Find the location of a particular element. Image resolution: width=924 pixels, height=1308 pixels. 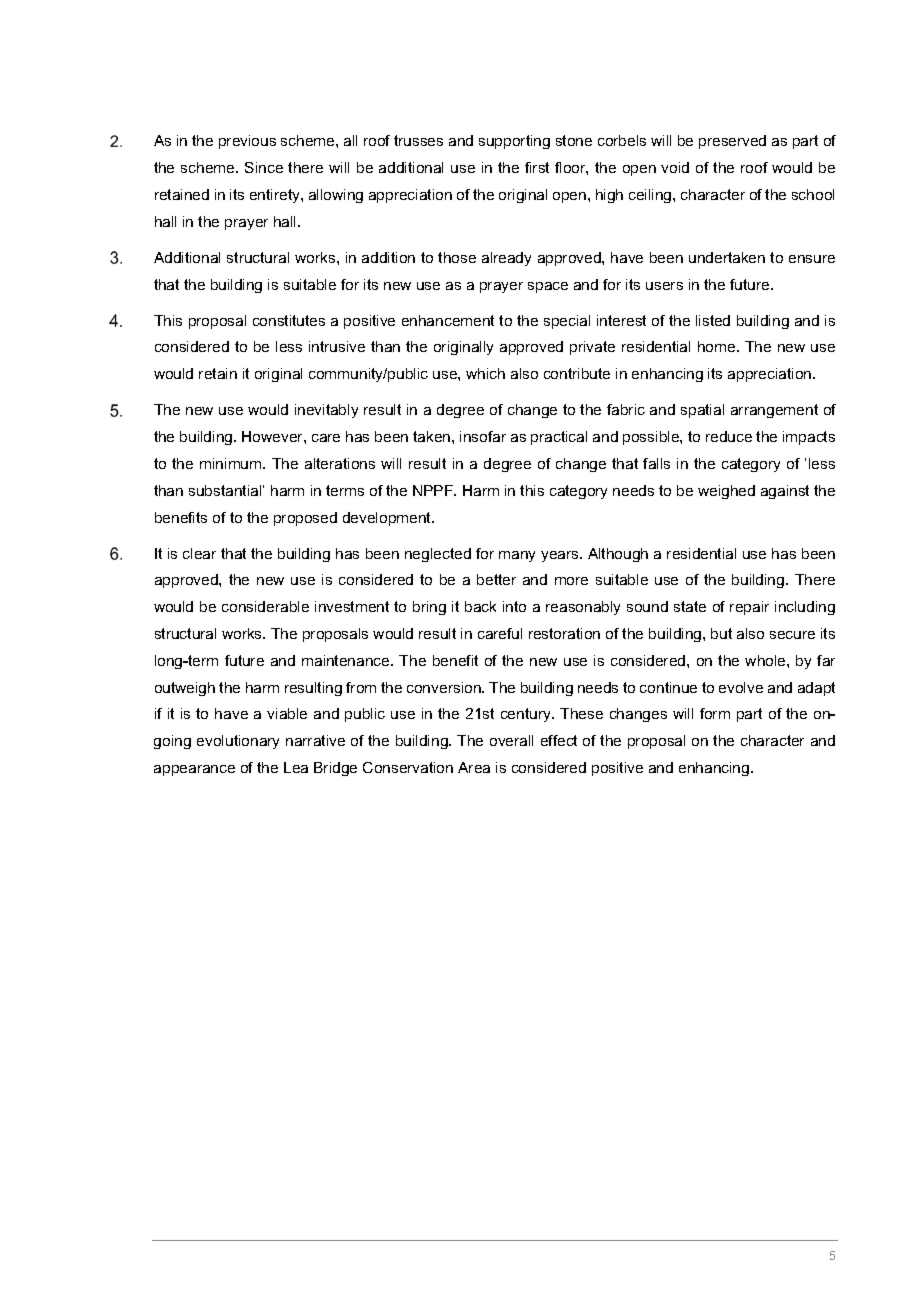

which is located at coordinates (485, 373).
